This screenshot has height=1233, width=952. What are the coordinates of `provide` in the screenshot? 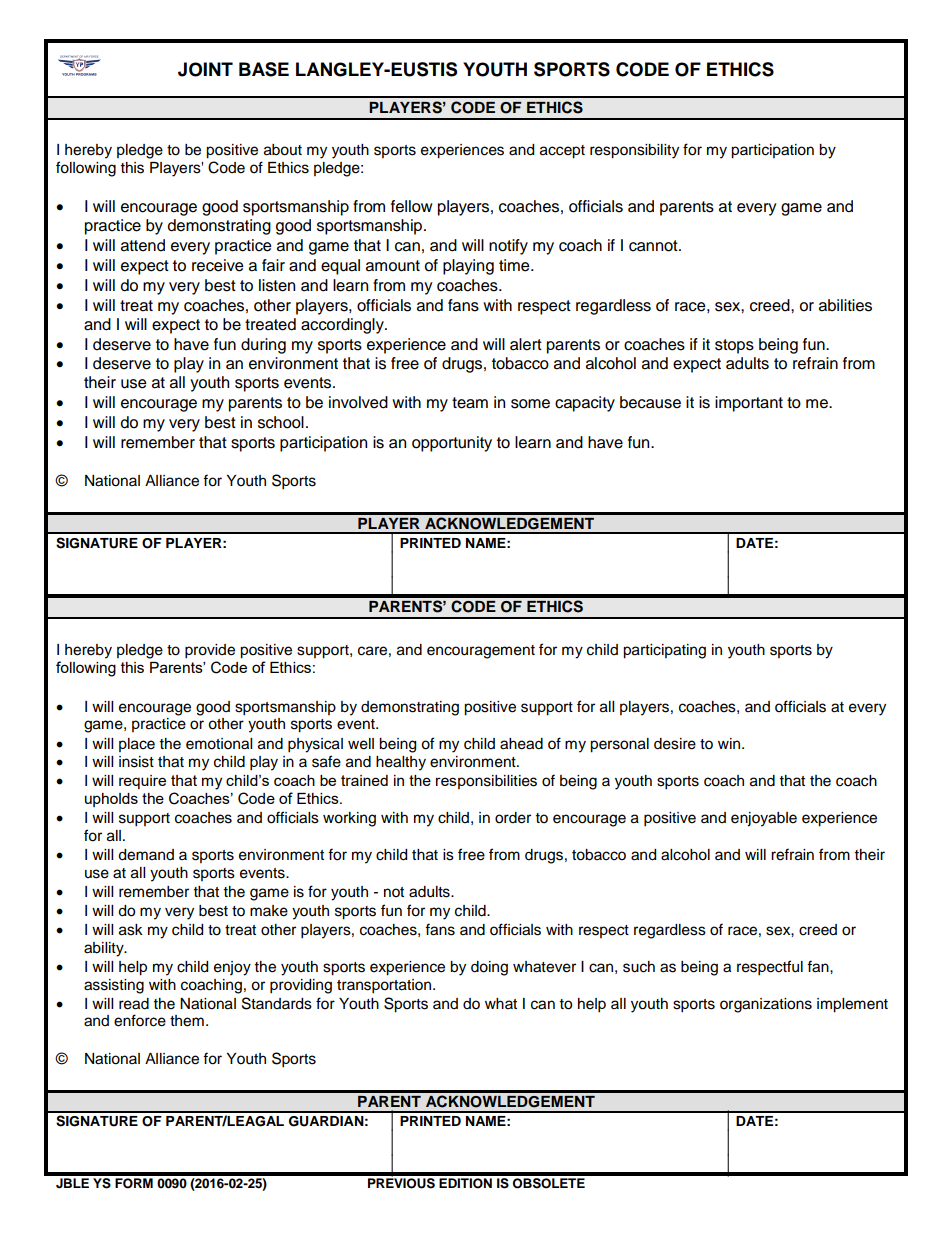 It's located at (210, 651).
